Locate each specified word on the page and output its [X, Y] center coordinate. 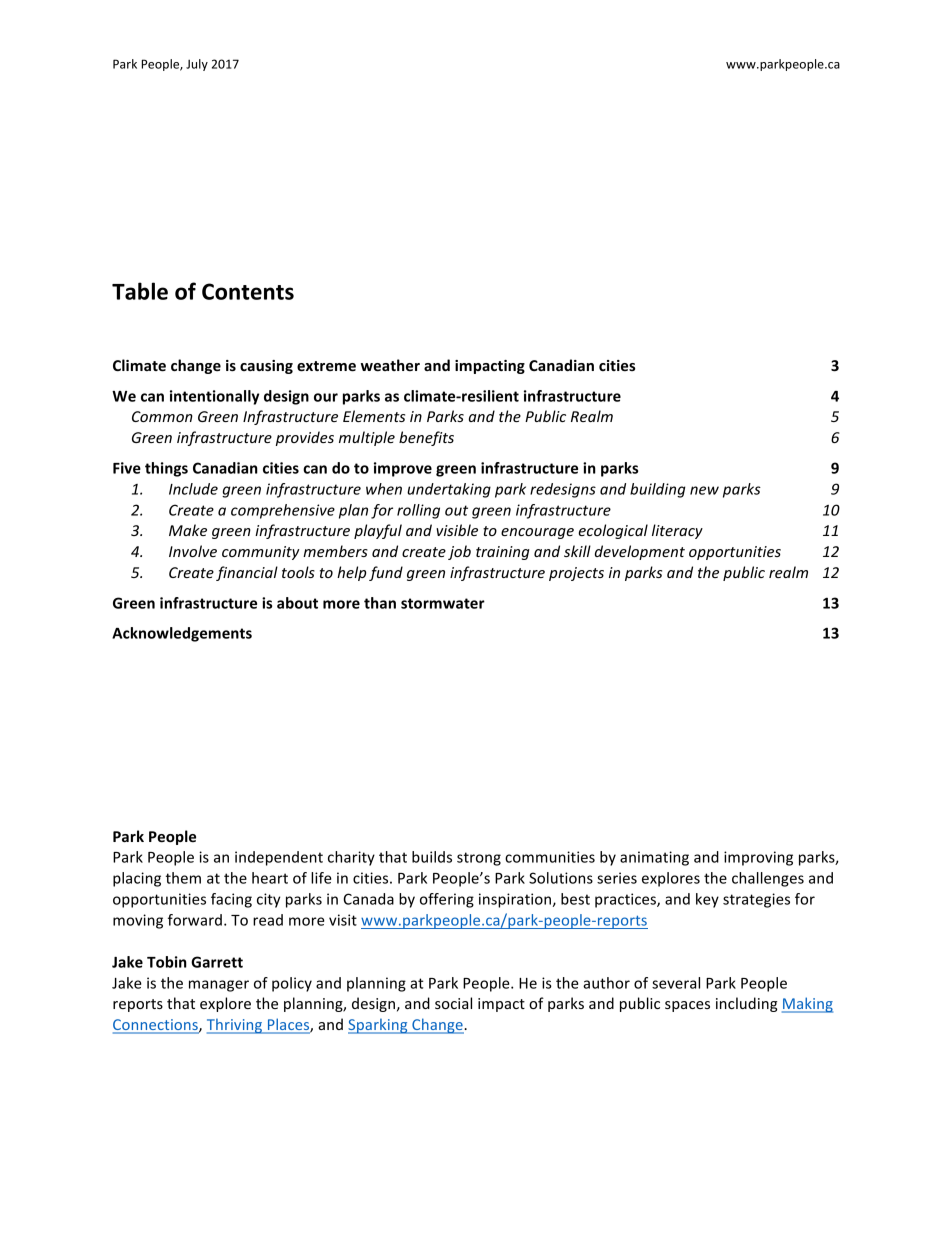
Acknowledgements [182, 634]
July [197, 65]
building [658, 490]
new [704, 490]
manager [219, 986]
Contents [248, 291]
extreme [326, 366]
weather [390, 365]
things [166, 469]
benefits [426, 438]
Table [140, 291]
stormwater [443, 603]
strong [479, 859]
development [640, 552]
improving [758, 858]
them [183, 878]
